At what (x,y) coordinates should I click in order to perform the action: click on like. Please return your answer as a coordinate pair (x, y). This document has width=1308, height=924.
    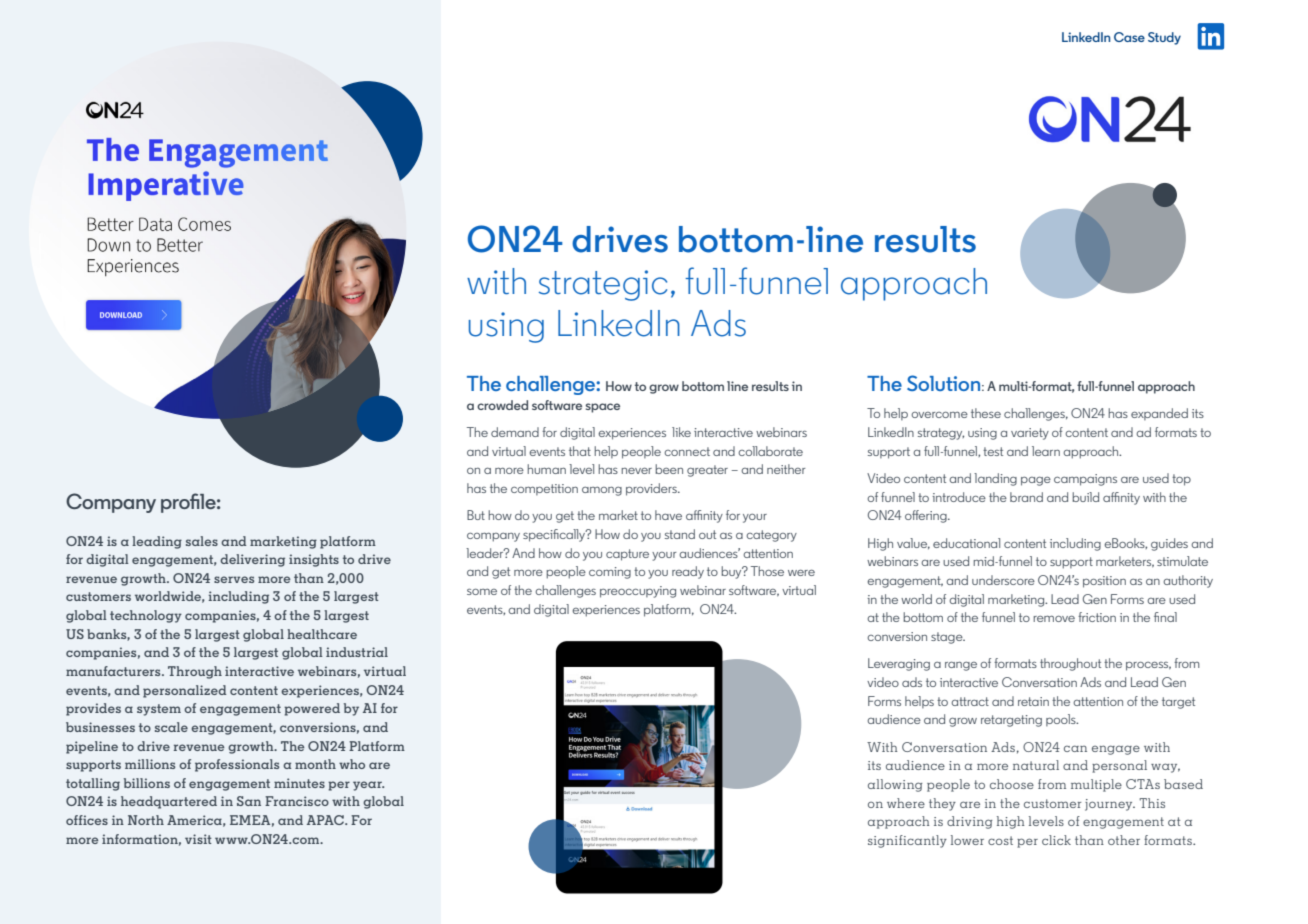
    Looking at the image, I should click on (681, 432).
